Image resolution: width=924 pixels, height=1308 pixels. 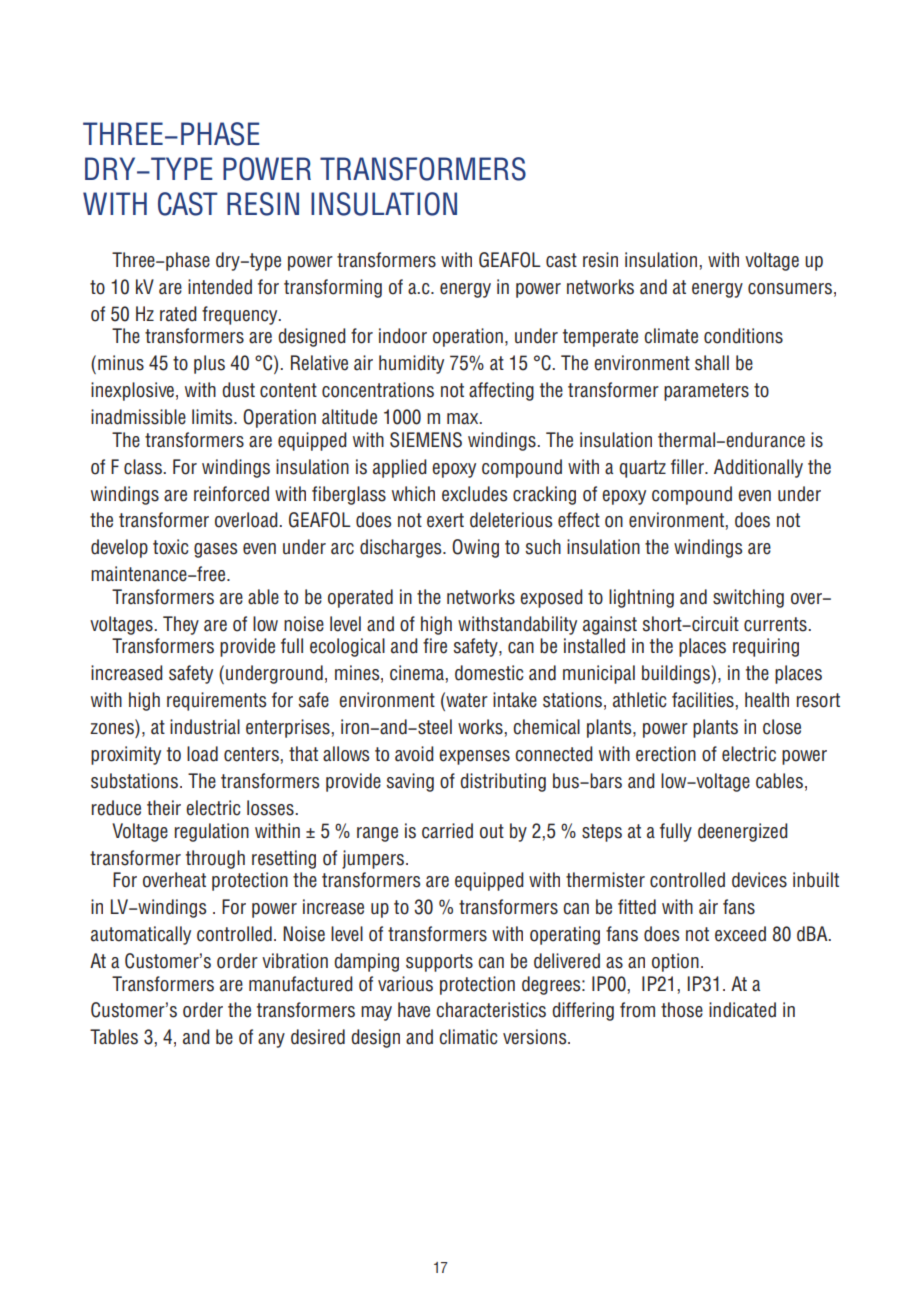 What do you see at coordinates (474, 757) in the screenshot?
I see `expenses` at bounding box center [474, 757].
